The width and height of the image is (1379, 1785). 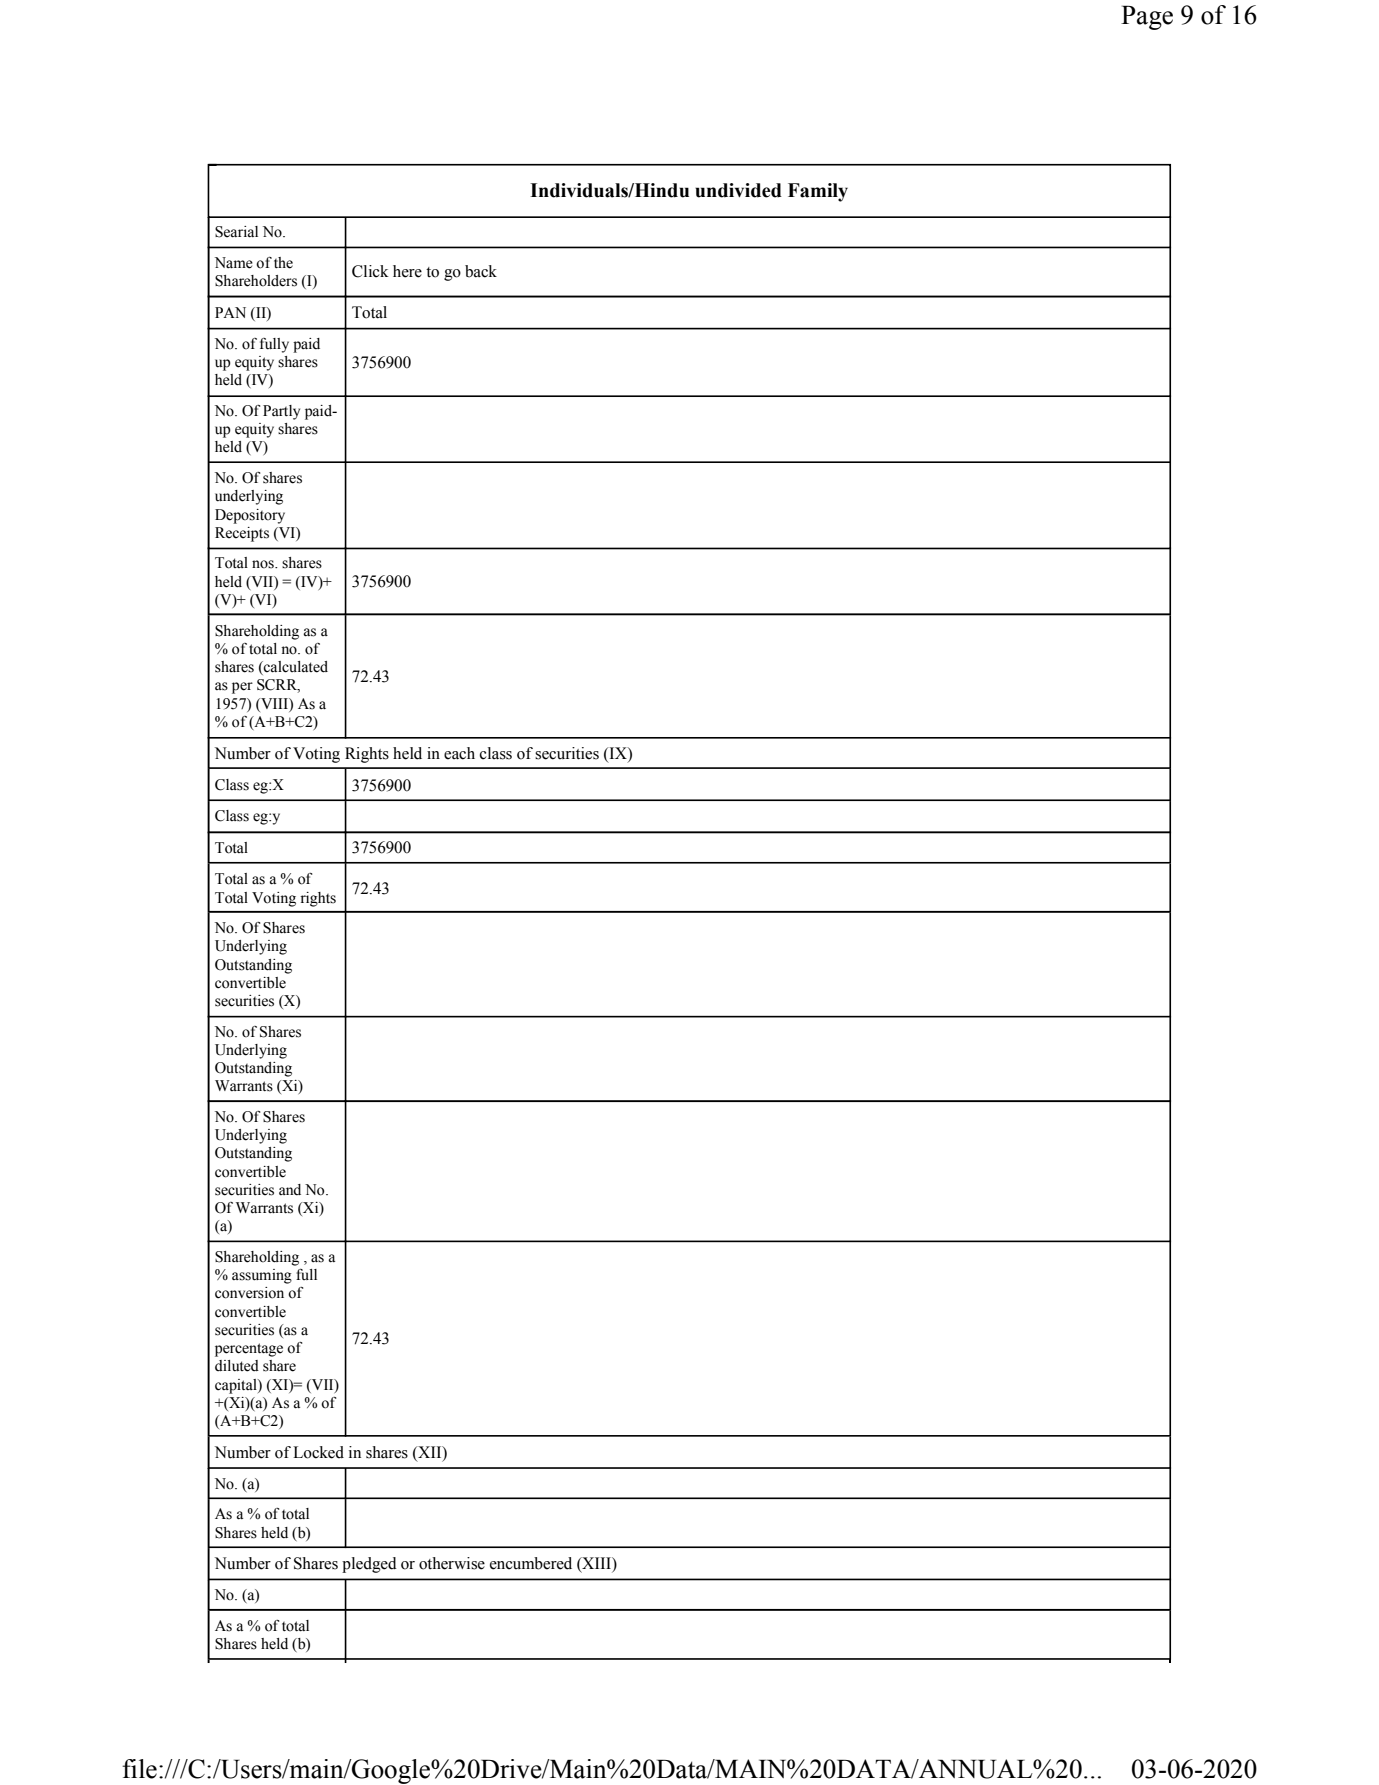 What do you see at coordinates (370, 271) in the image?
I see `Click` at bounding box center [370, 271].
